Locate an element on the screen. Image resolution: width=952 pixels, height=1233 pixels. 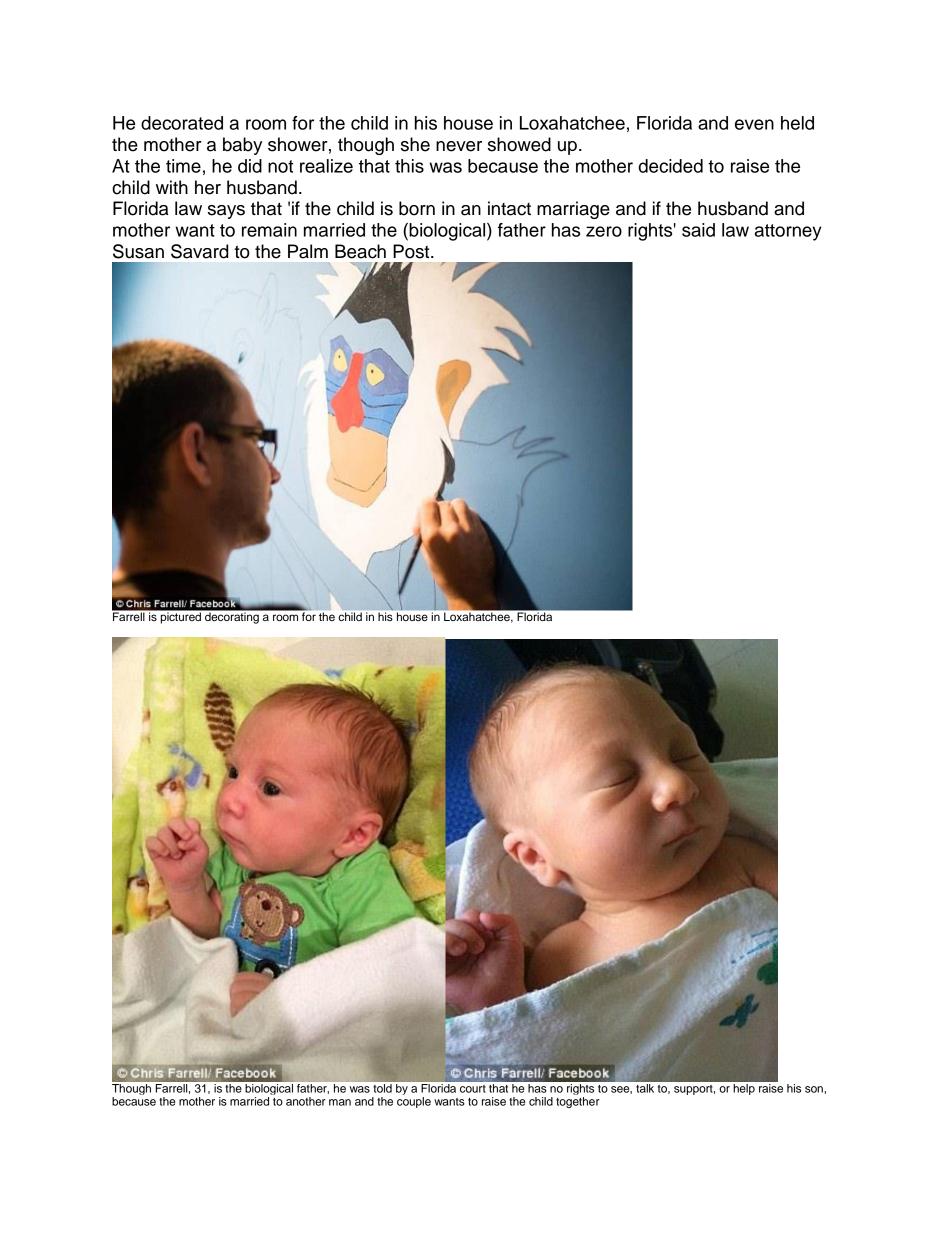
Post is located at coordinates (412, 251).
